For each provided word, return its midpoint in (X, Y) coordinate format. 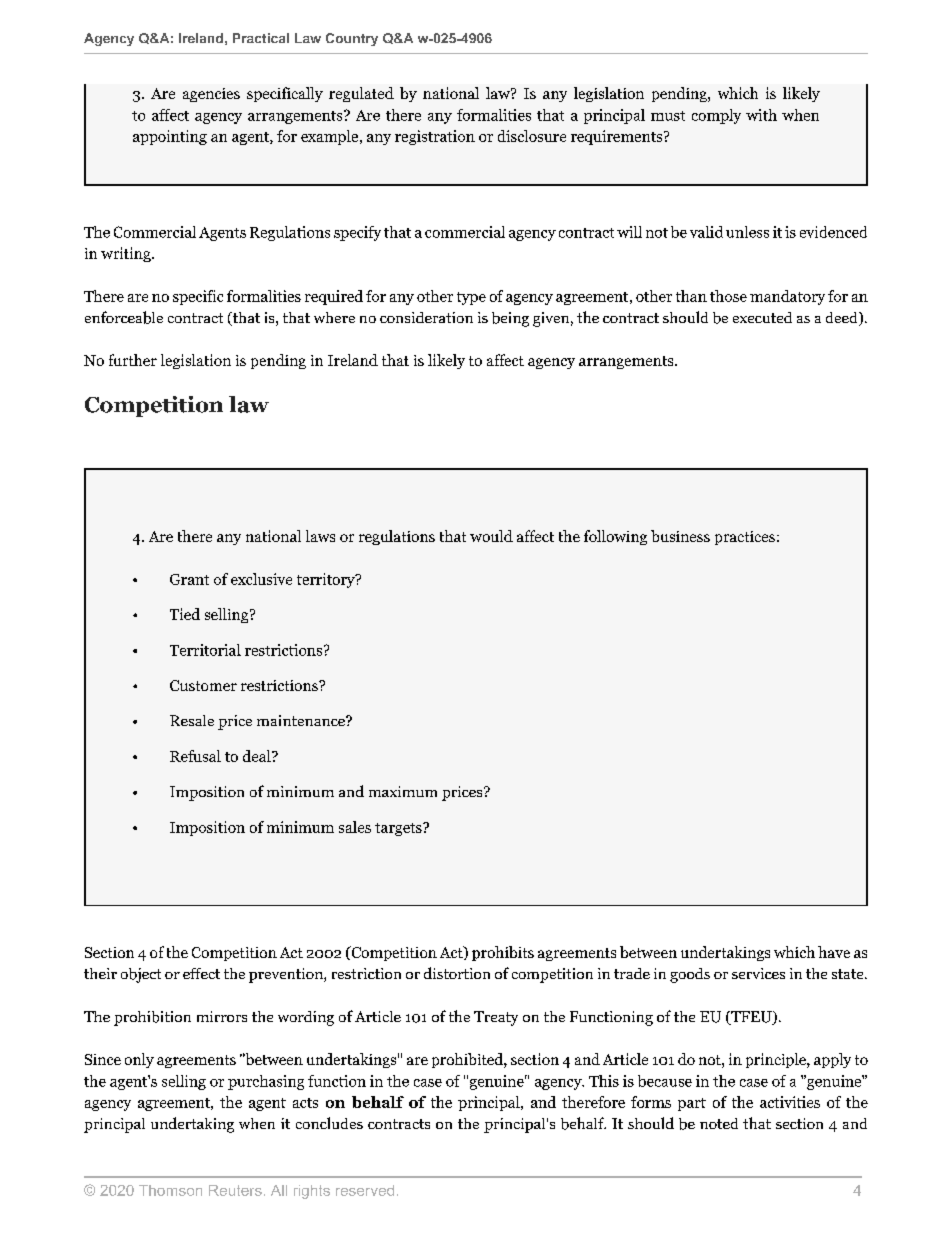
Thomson (170, 1190)
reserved (365, 1190)
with (761, 115)
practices (745, 538)
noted (719, 1123)
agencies (211, 95)
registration (435, 137)
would (491, 536)
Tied (185, 614)
